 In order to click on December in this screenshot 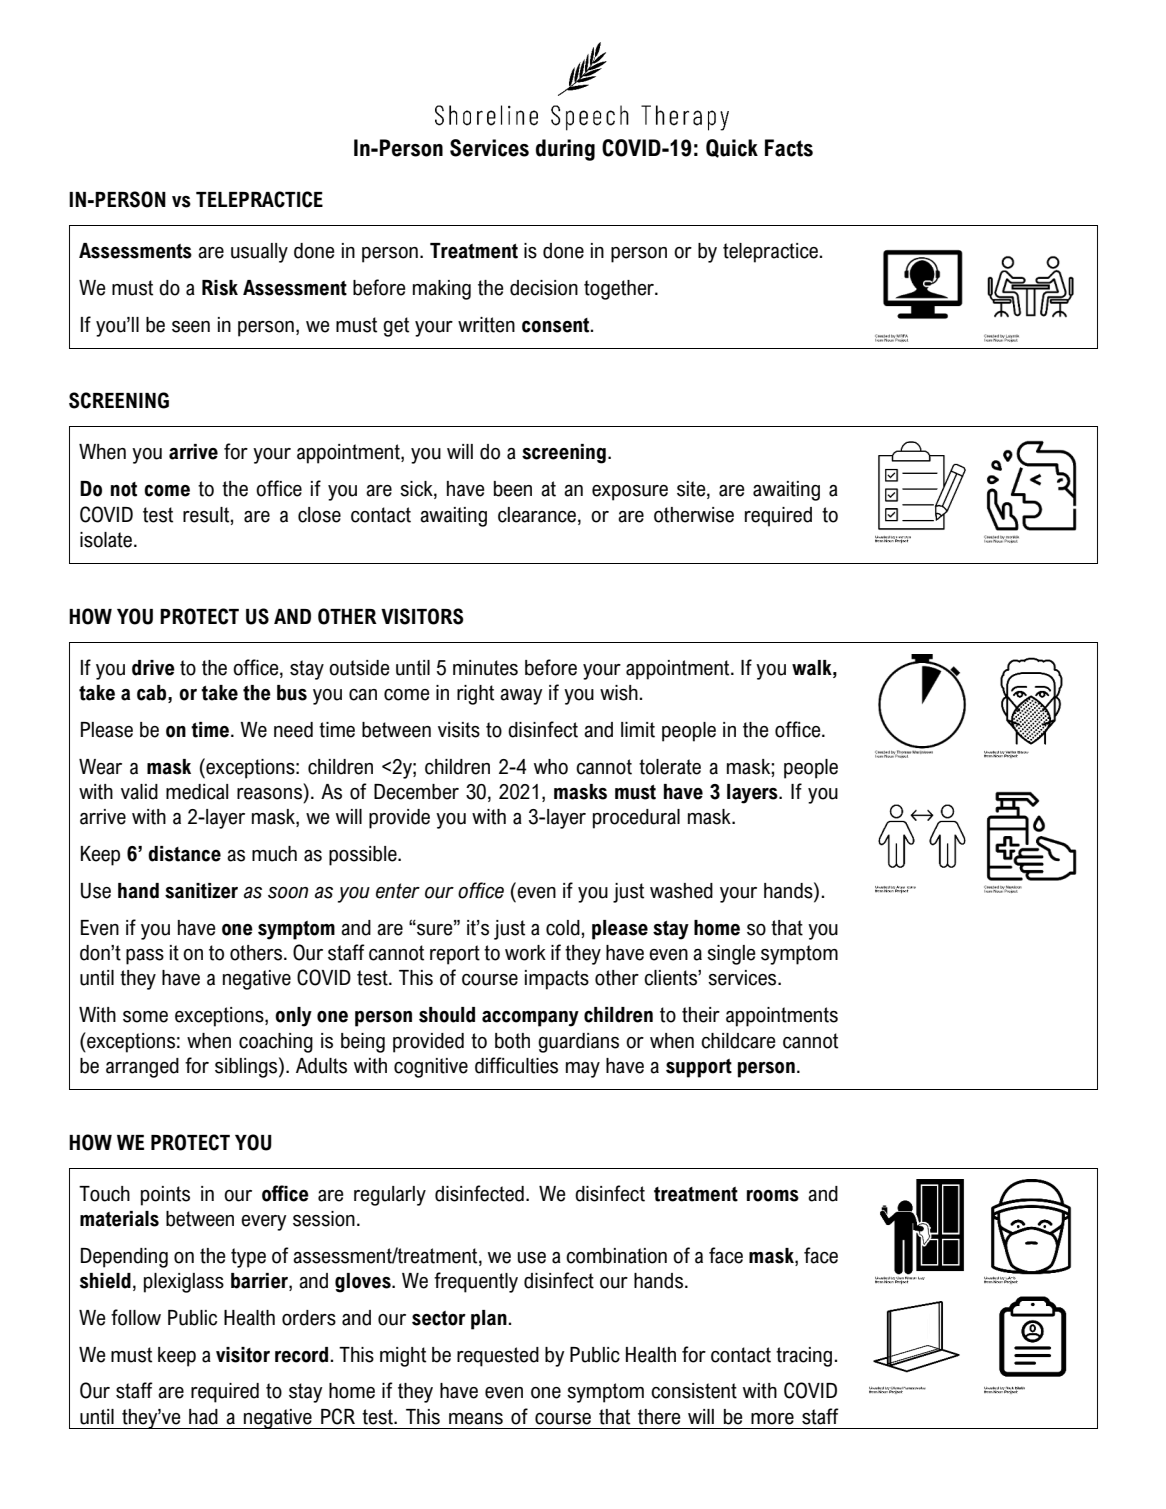, I will do `click(416, 792)`.
